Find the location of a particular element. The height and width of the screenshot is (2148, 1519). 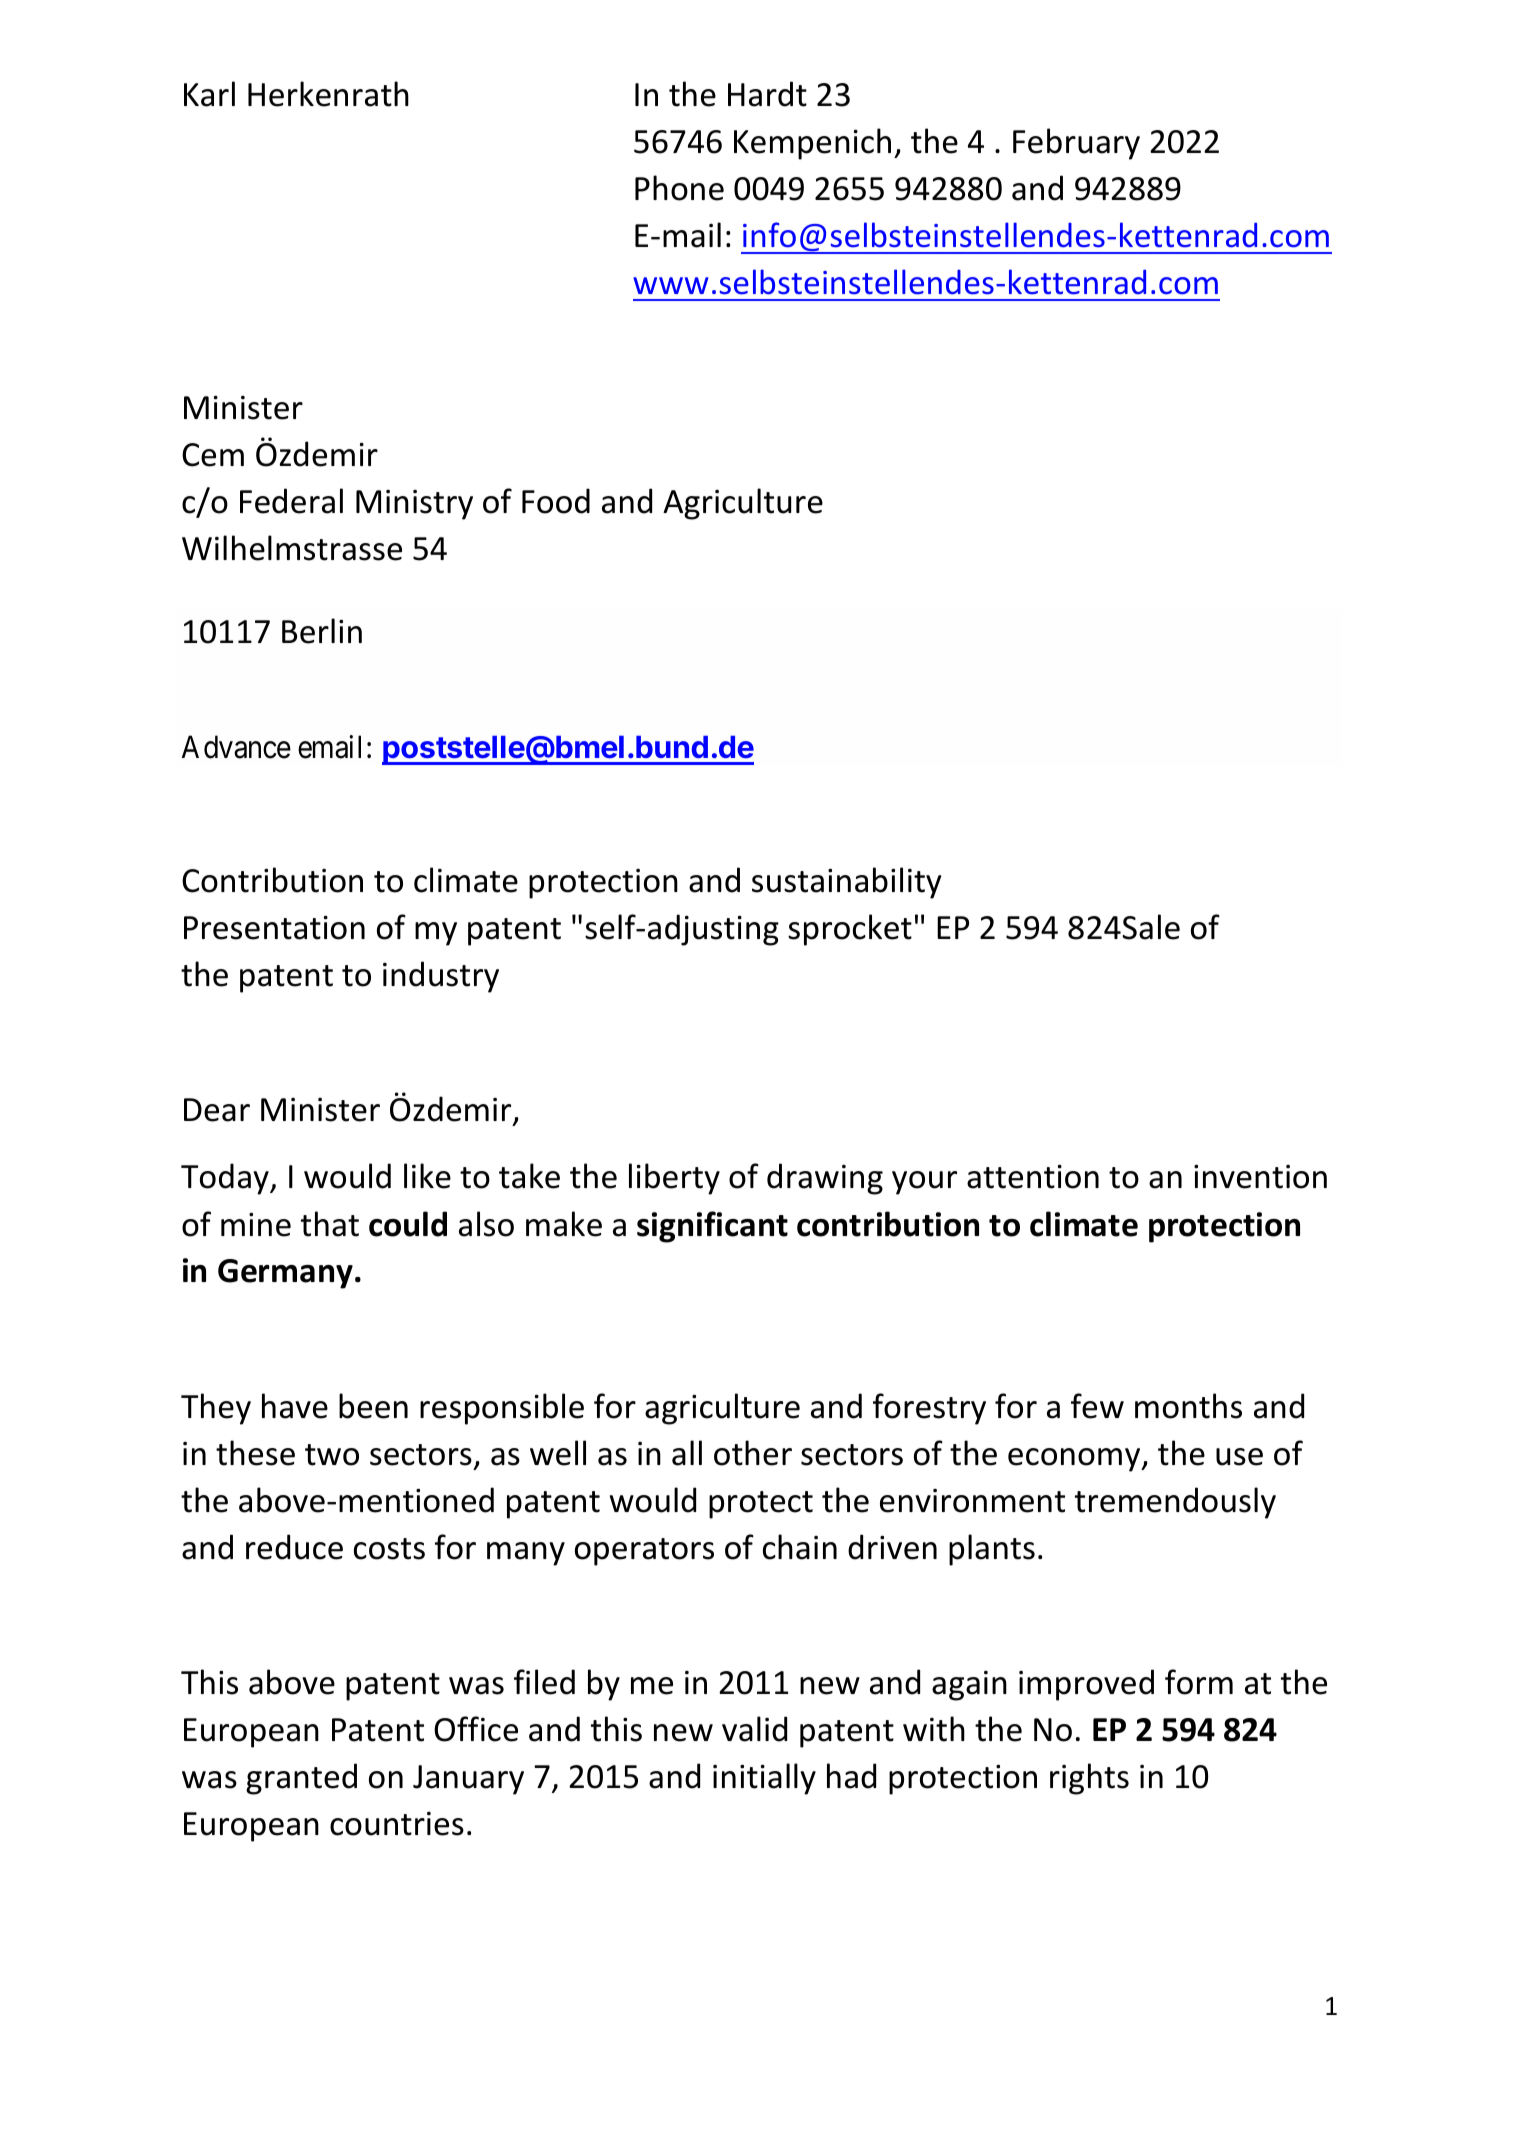

Karl is located at coordinates (209, 94).
